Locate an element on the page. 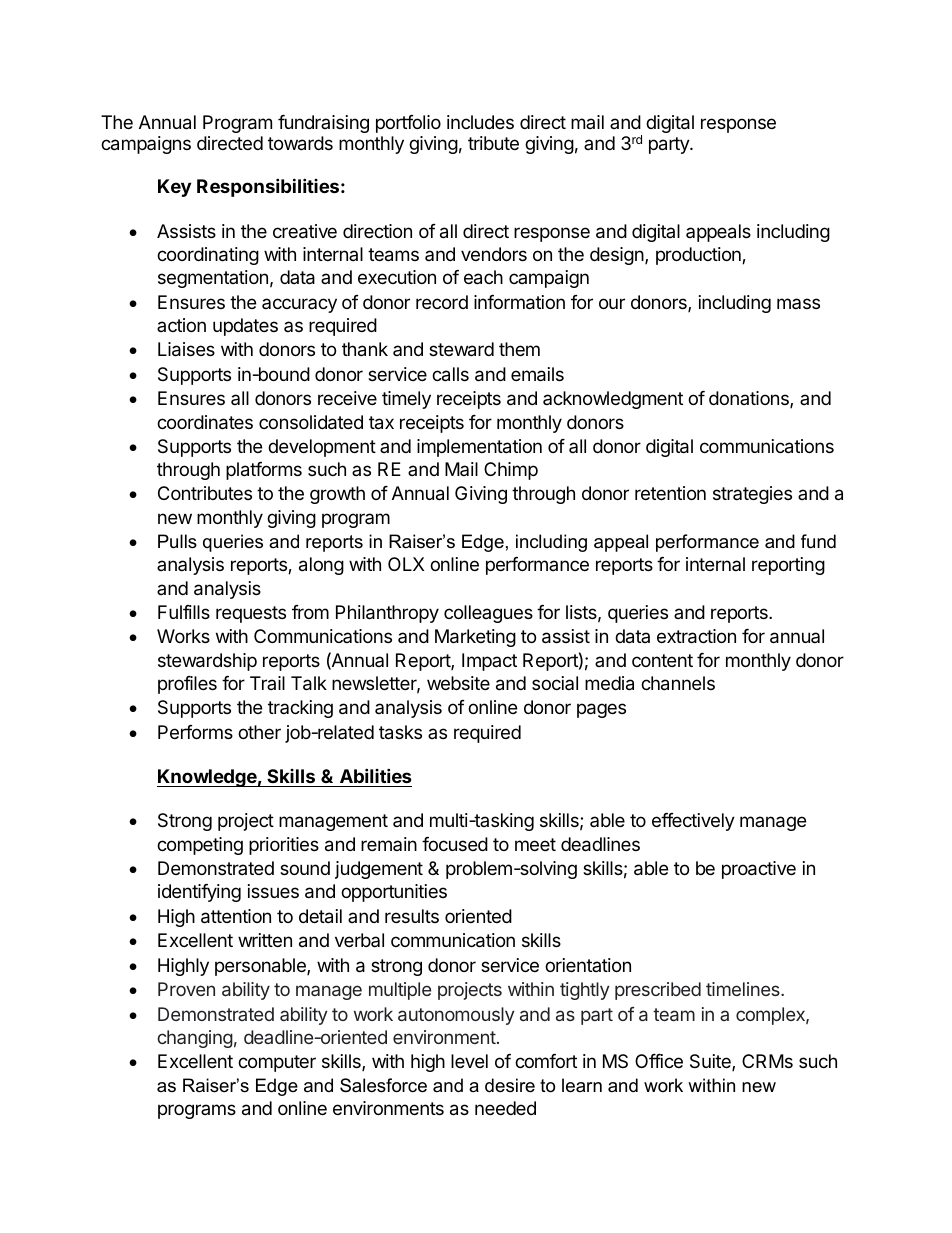 The height and width of the image is (1233, 952). tasks is located at coordinates (400, 732).
